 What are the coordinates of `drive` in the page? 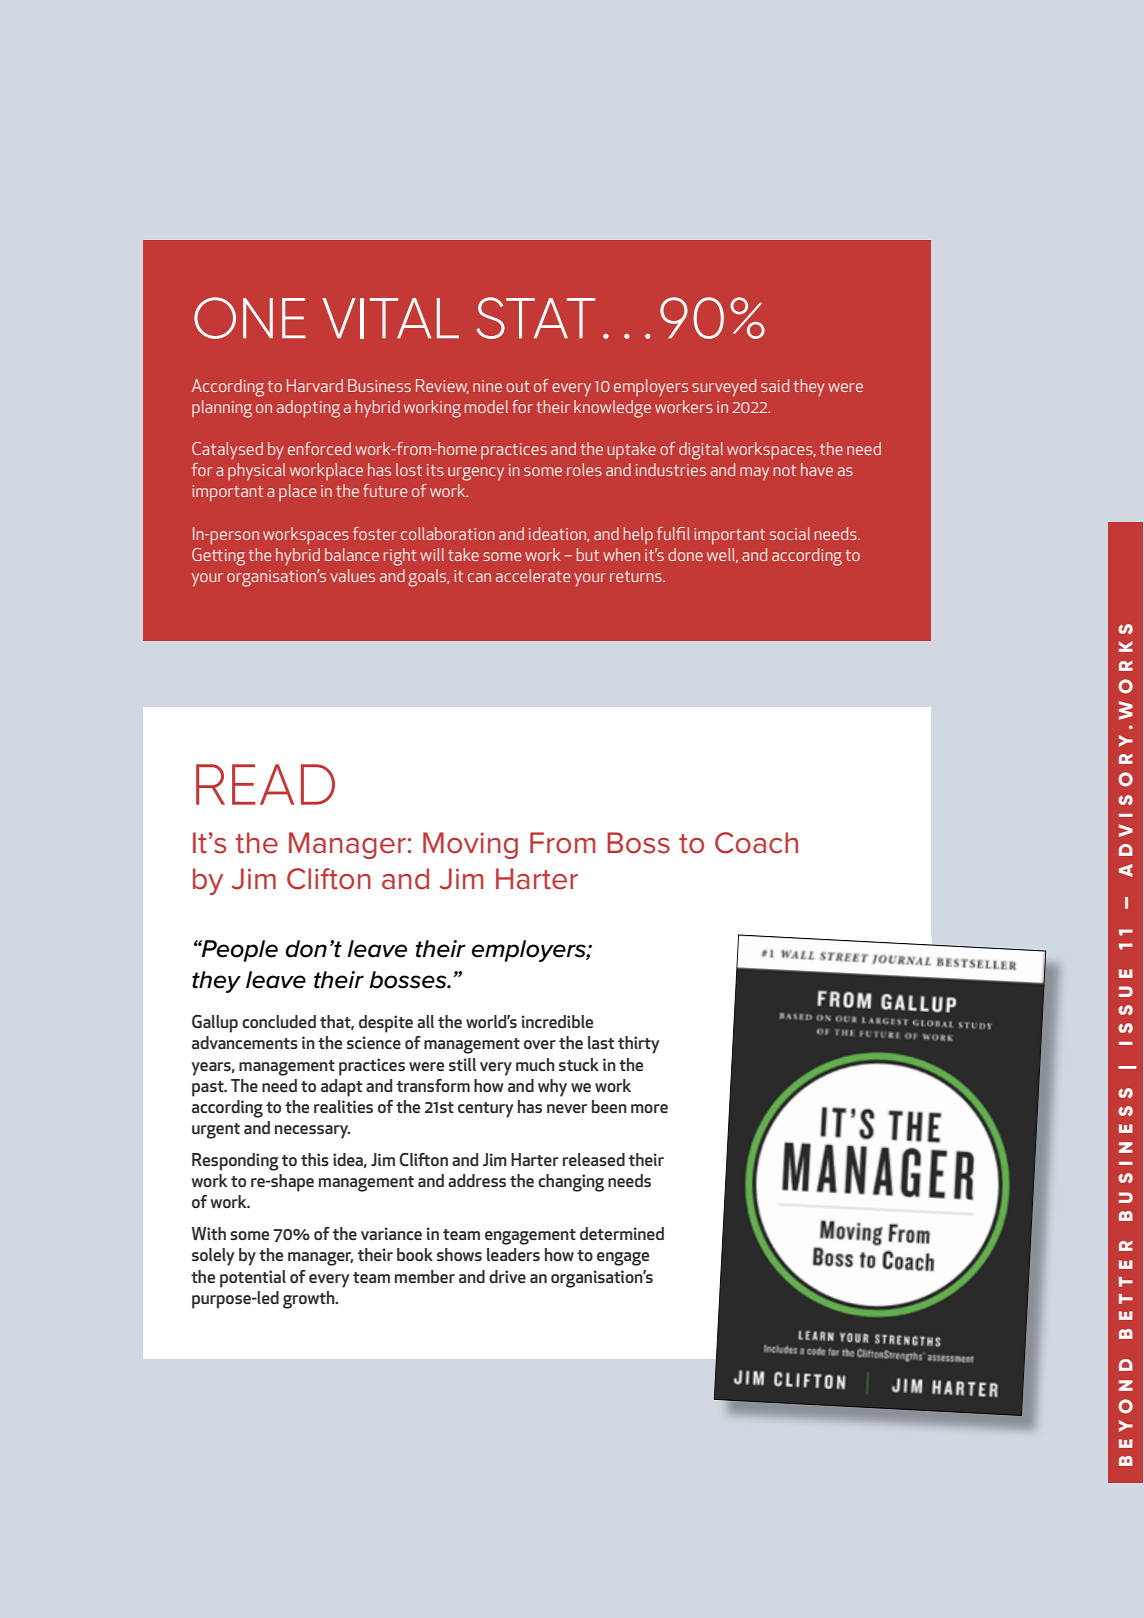 It's located at (507, 1276).
